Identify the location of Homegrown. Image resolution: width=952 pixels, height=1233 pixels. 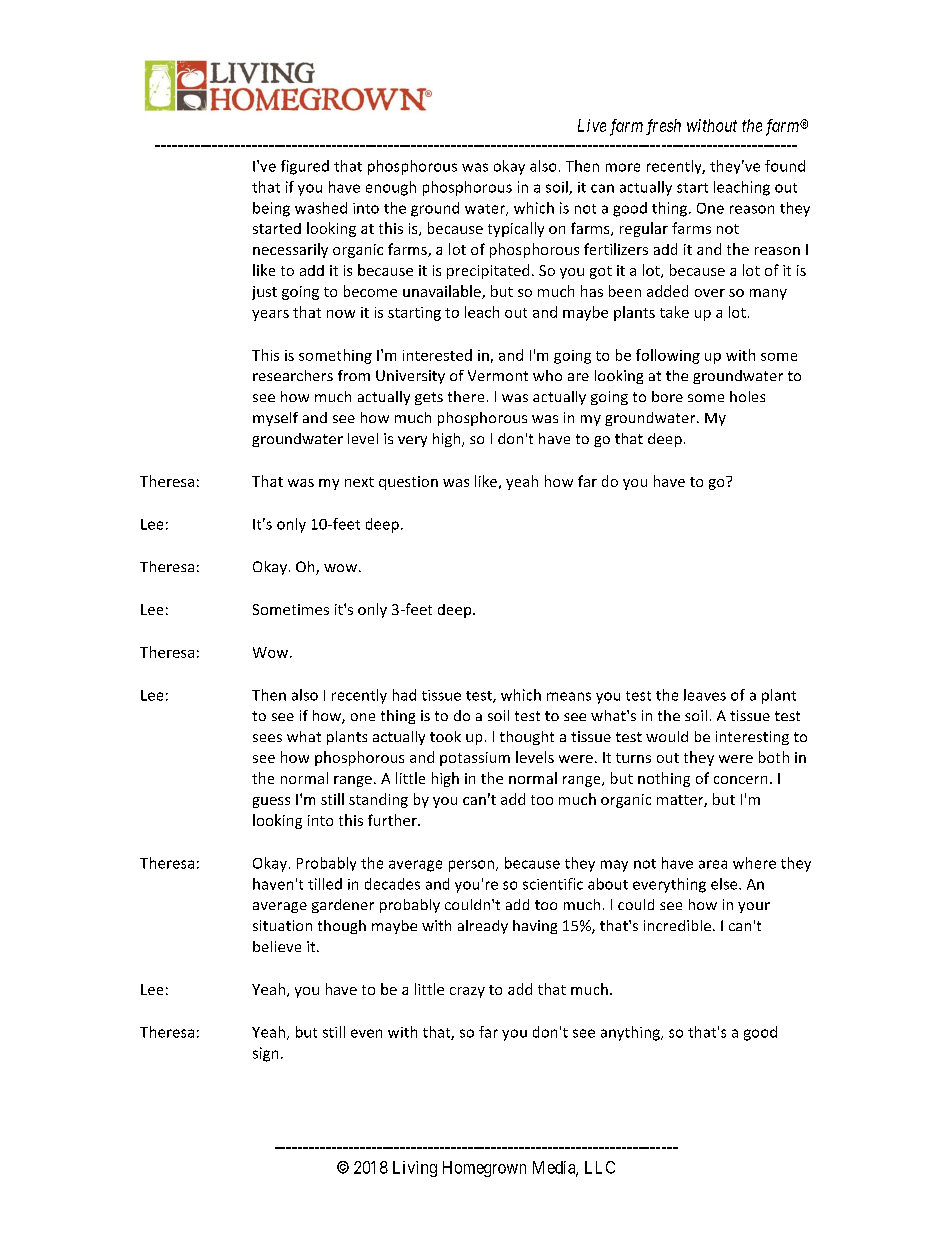
(484, 1169).
